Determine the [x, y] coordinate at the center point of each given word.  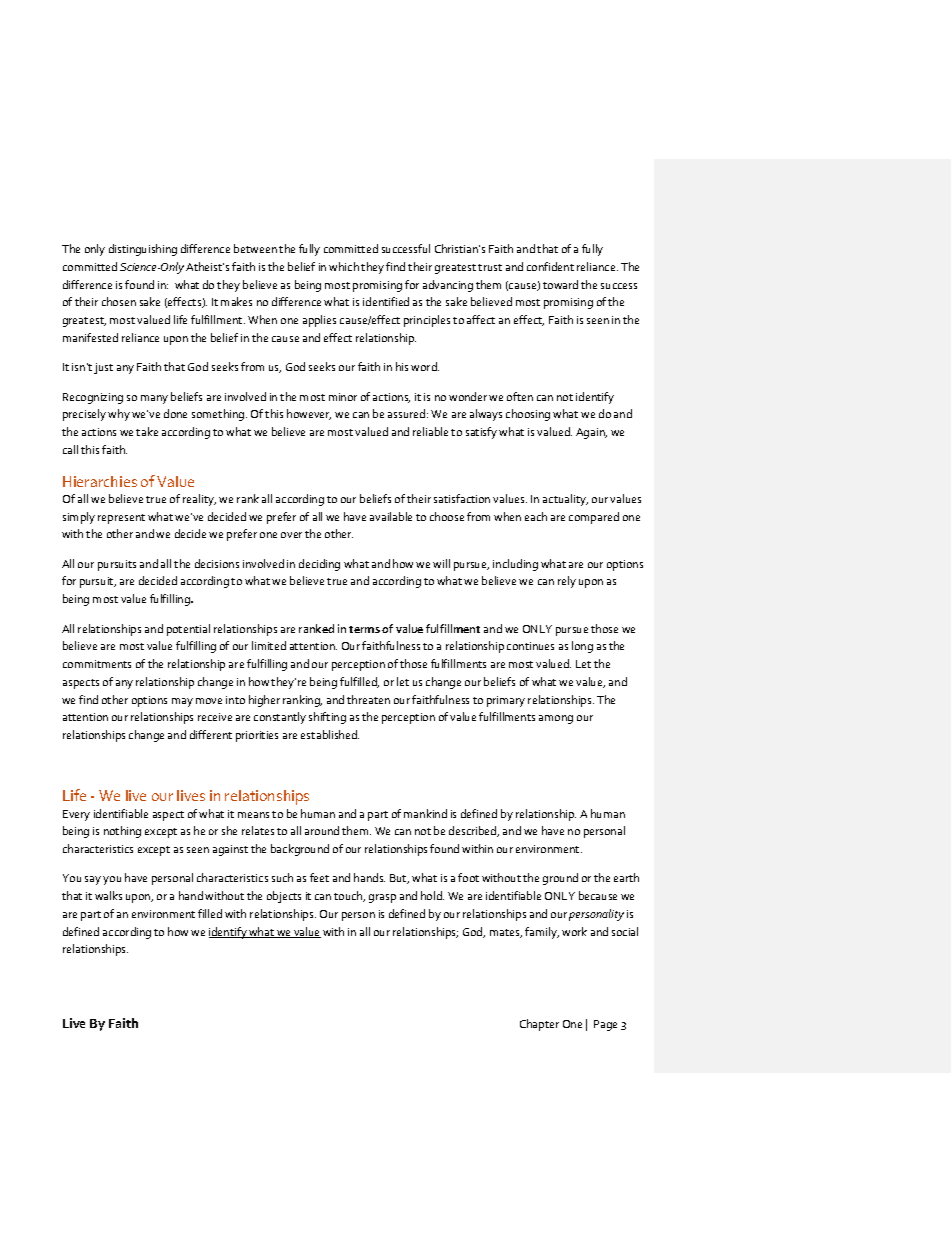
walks [108, 895]
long [582, 647]
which [344, 266]
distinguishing [143, 250]
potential [188, 630]
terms [364, 629]
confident [550, 266]
